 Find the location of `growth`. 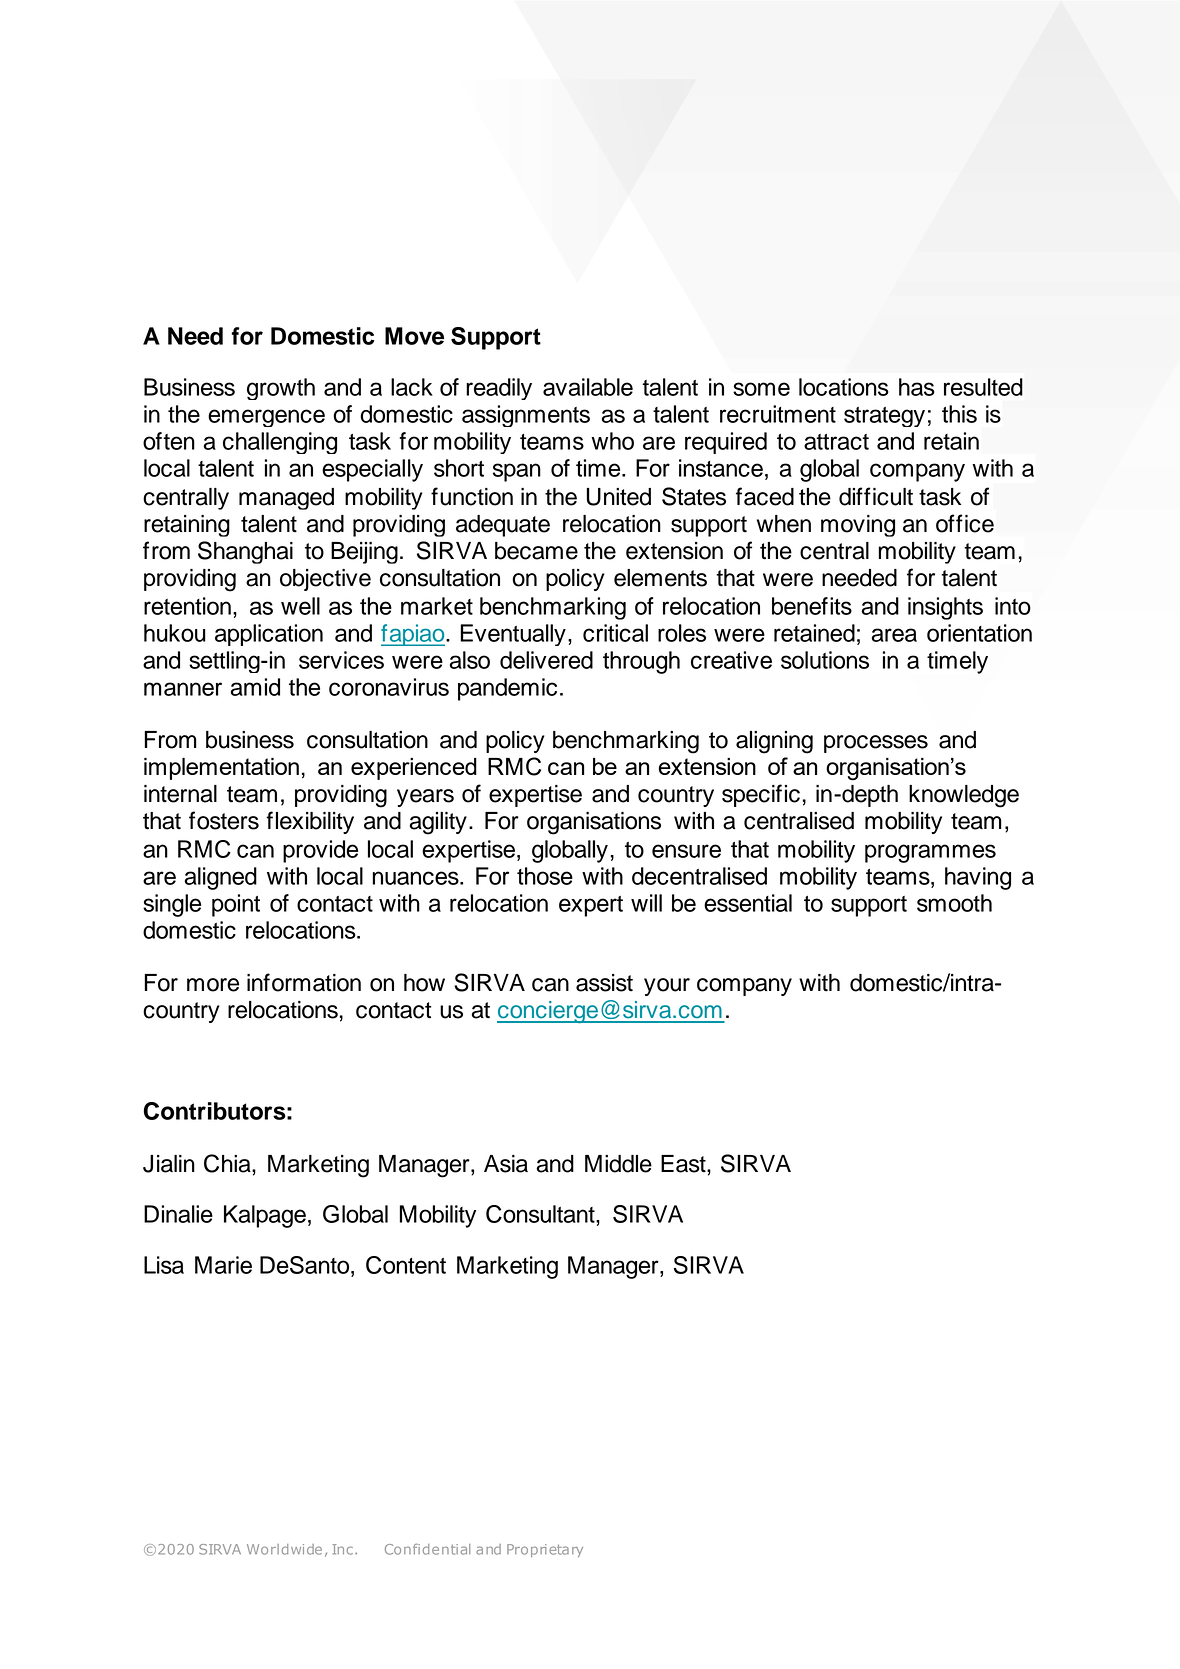

growth is located at coordinates (281, 389).
